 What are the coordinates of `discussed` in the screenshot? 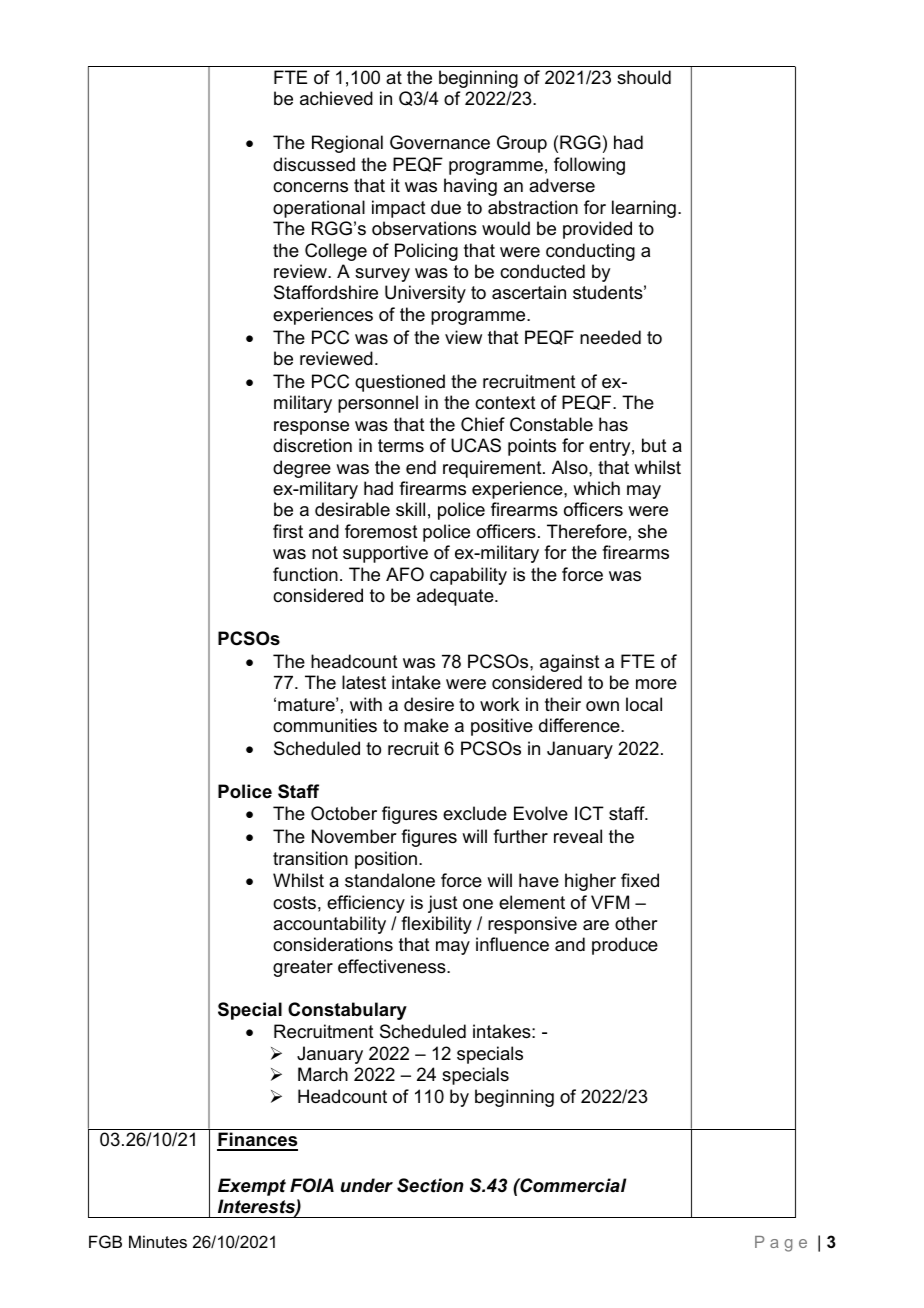 It's located at (314, 164).
